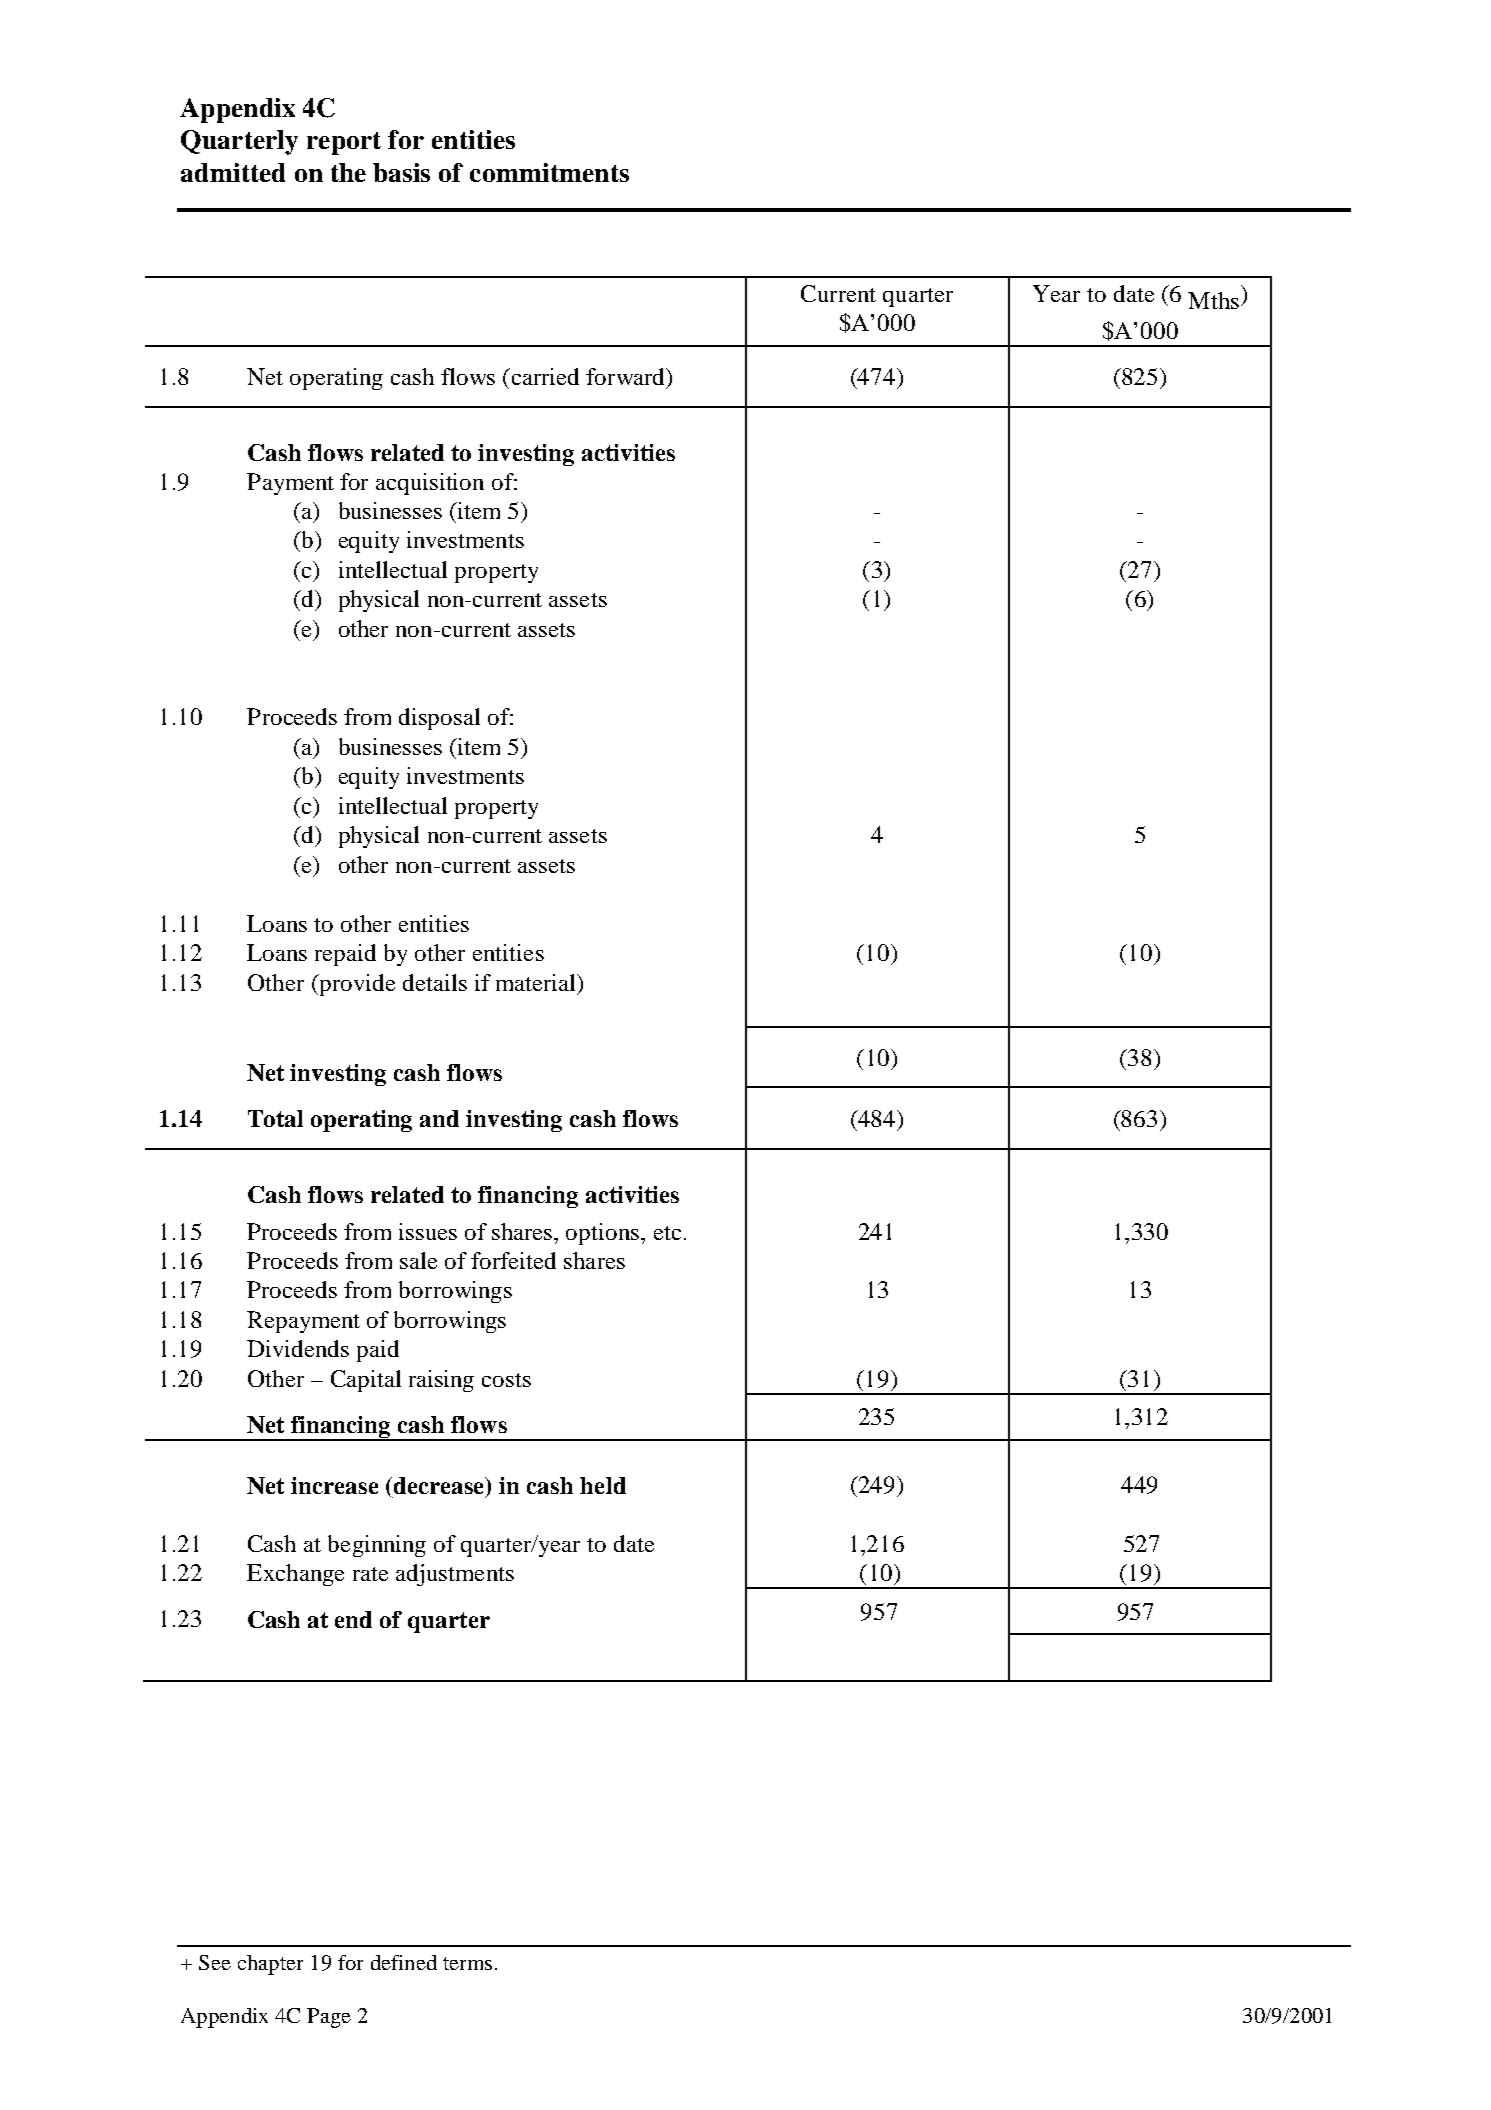 The width and height of the image is (1491, 2110). Describe the element at coordinates (667, 1233) in the image. I see `etc` at that location.
